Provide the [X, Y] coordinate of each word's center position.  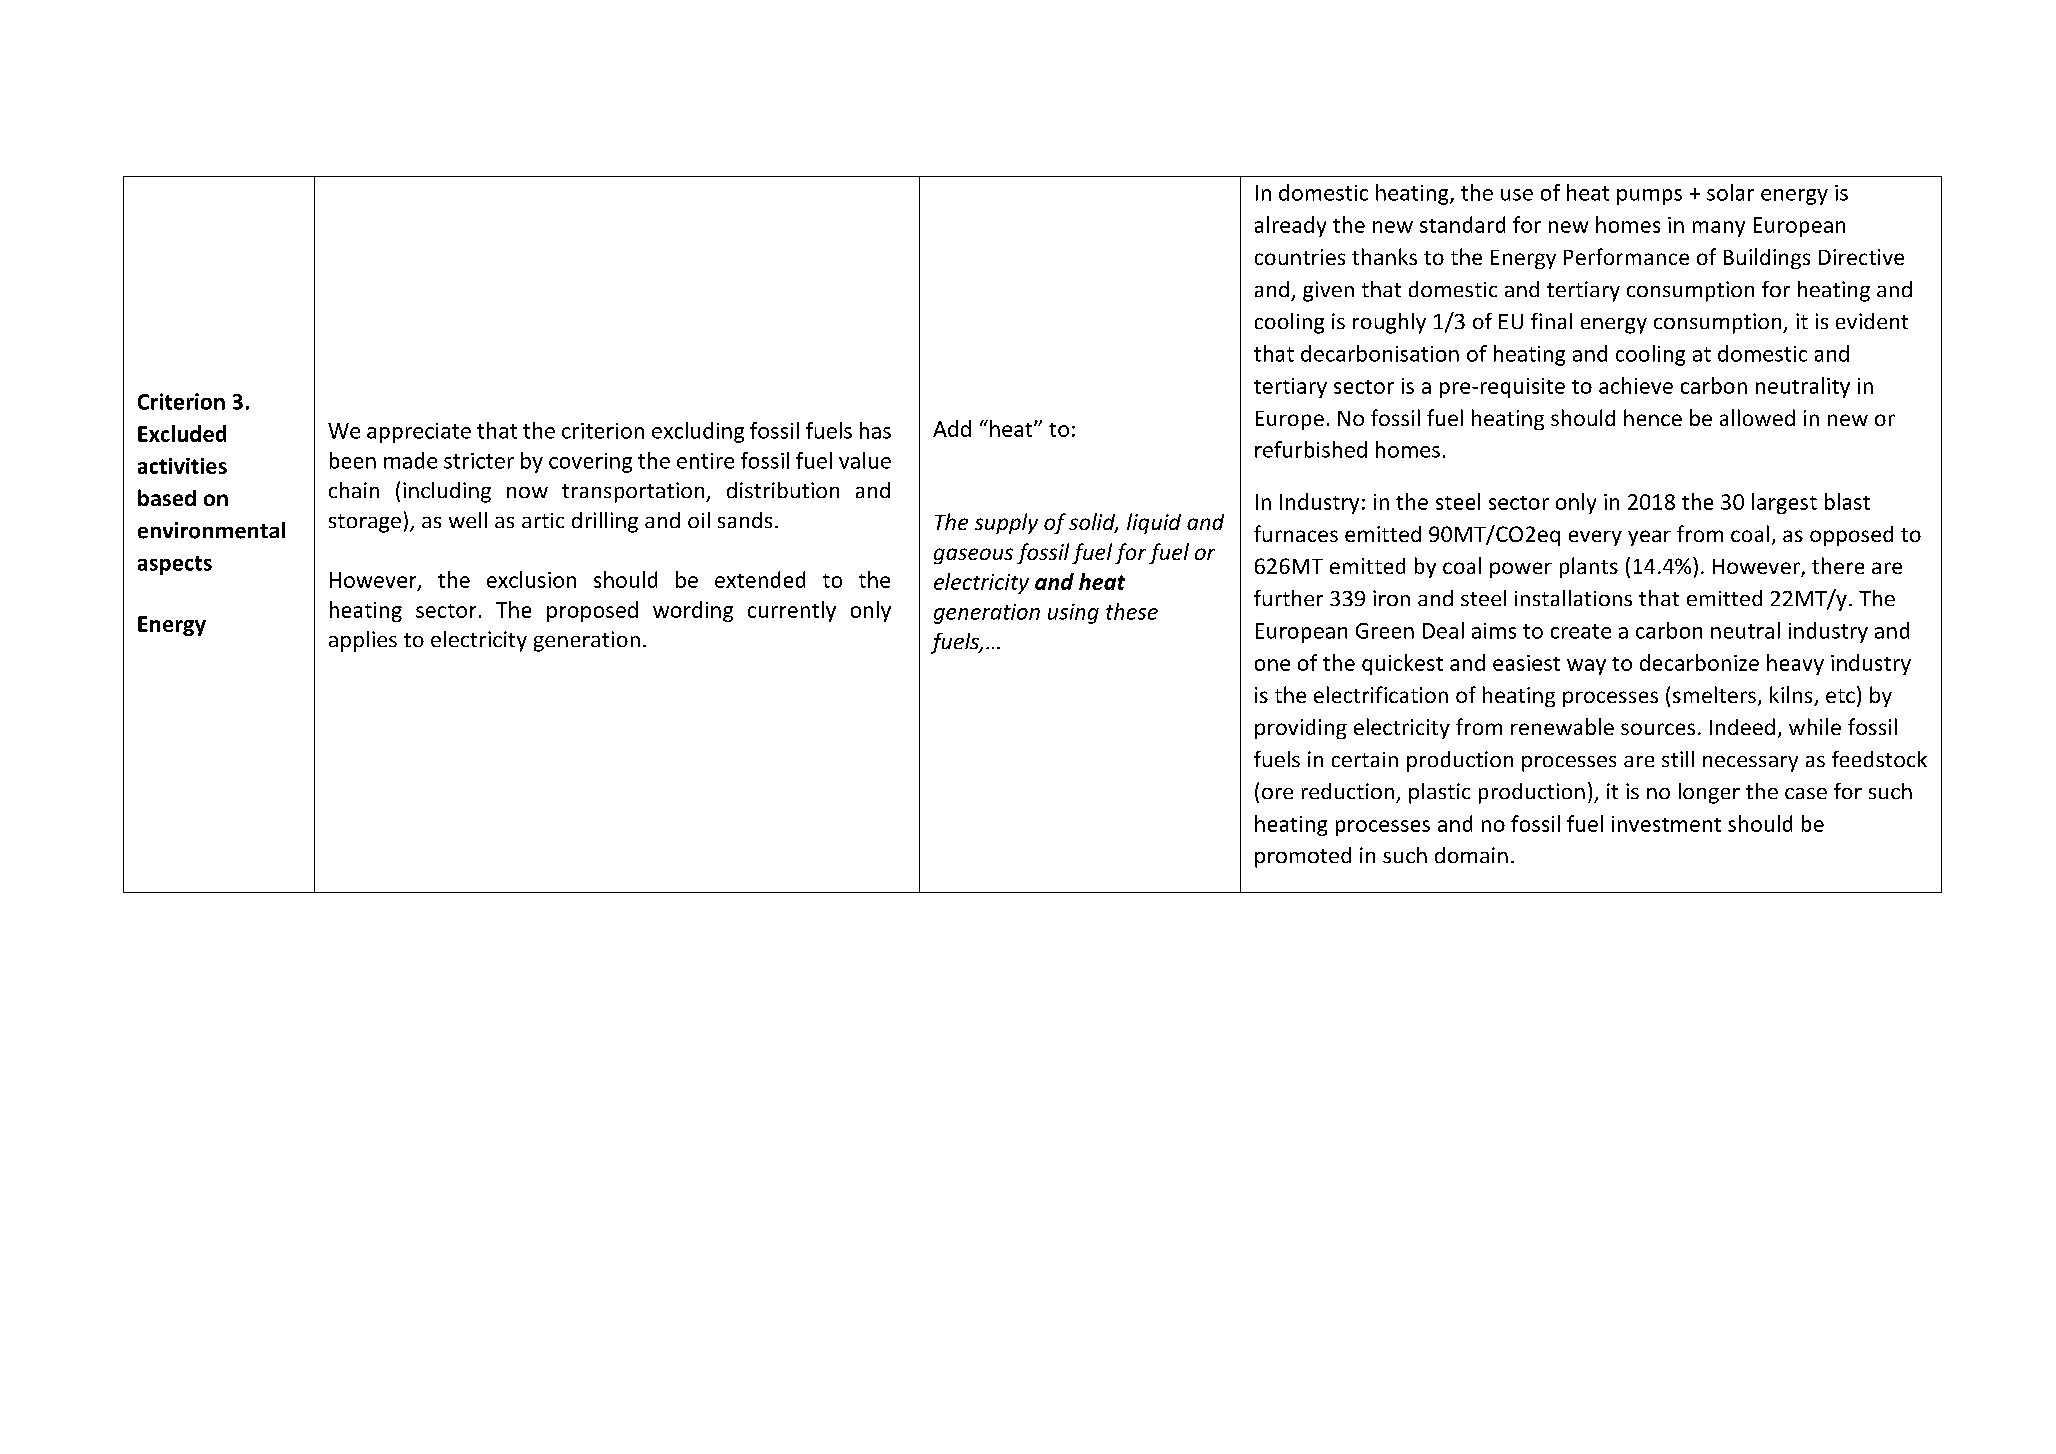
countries [1300, 257]
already [1290, 226]
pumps [1649, 197]
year [1649, 538]
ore [1277, 793]
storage [365, 523]
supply [1006, 523]
